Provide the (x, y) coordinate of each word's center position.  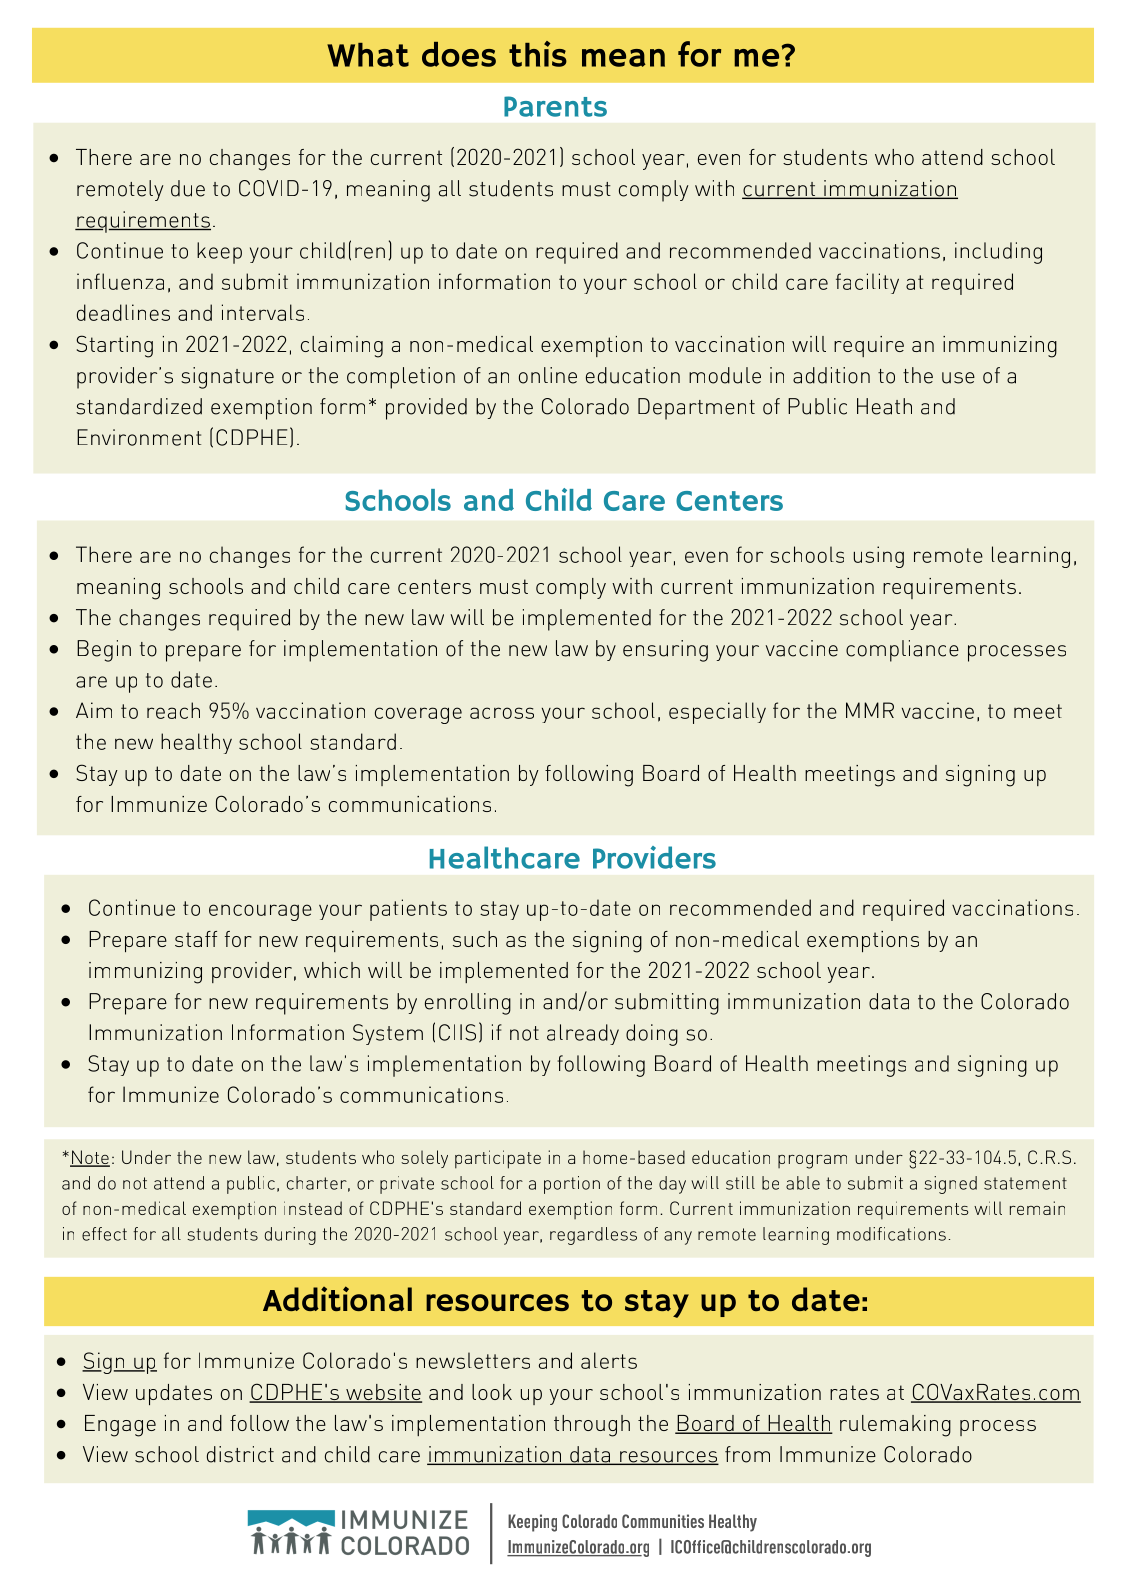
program (812, 1162)
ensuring (665, 651)
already (583, 1034)
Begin (104, 651)
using (879, 557)
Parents (555, 106)
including (998, 253)
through (592, 1426)
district (240, 1454)
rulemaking (895, 1426)
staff (196, 939)
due (188, 188)
